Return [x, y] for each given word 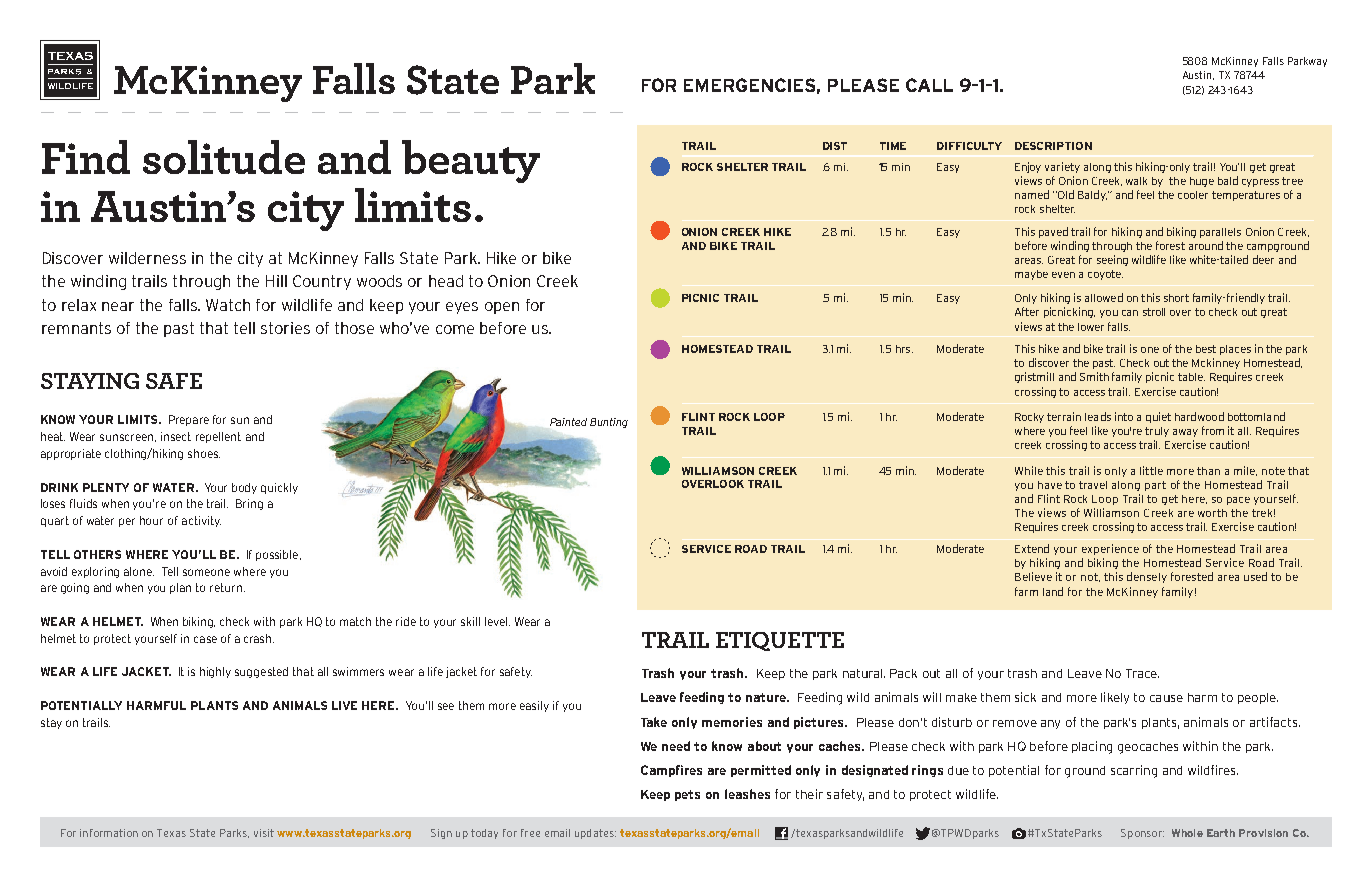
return [226, 587]
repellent [218, 437]
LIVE [344, 705]
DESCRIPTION [1053, 146]
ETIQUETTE [780, 641]
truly [1157, 432]
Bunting [609, 423]
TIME [893, 146]
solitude [224, 157]
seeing [1112, 260]
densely [1147, 577]
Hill [276, 281]
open [502, 308]
